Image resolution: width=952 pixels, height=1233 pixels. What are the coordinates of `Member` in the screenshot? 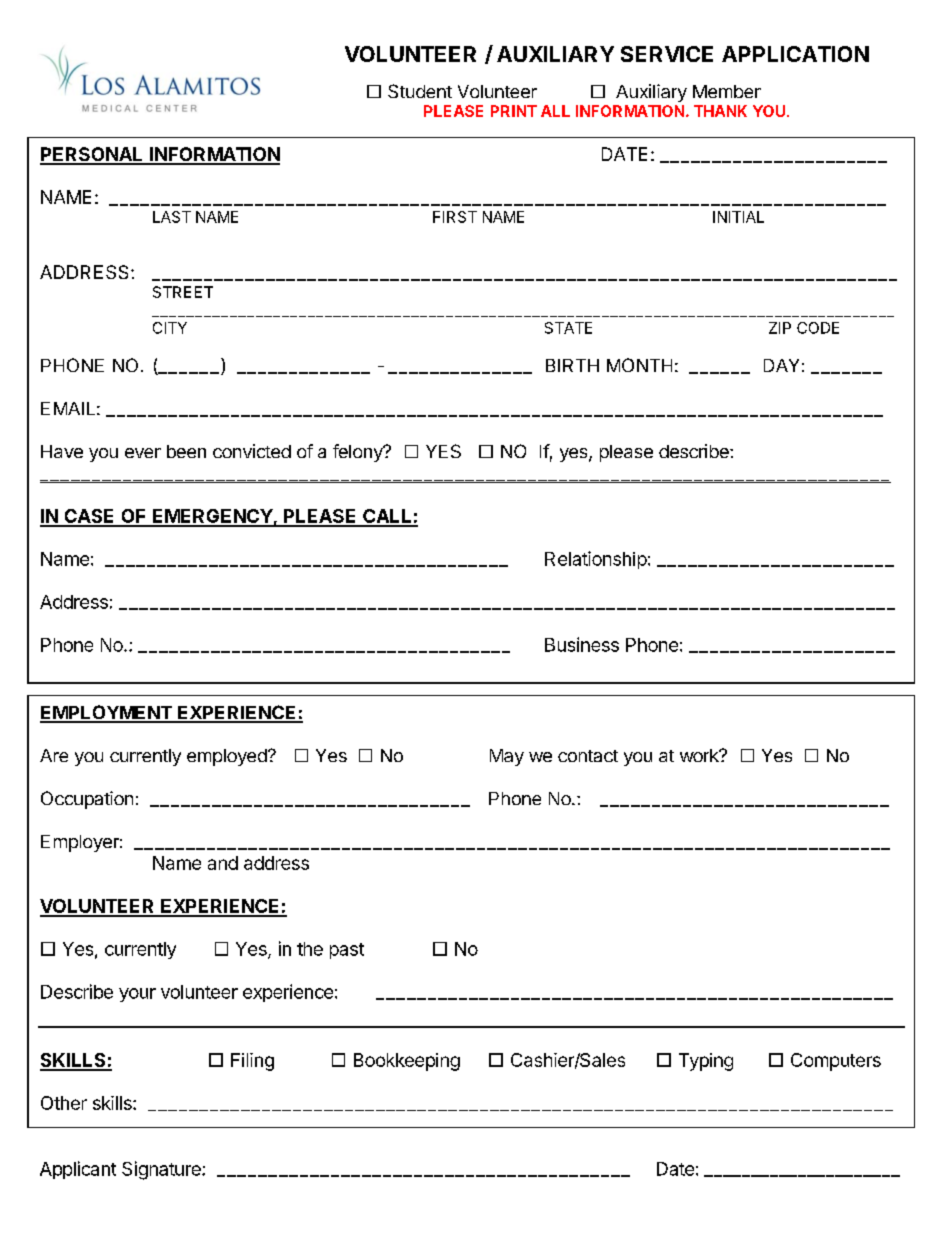 It's located at (727, 91).
